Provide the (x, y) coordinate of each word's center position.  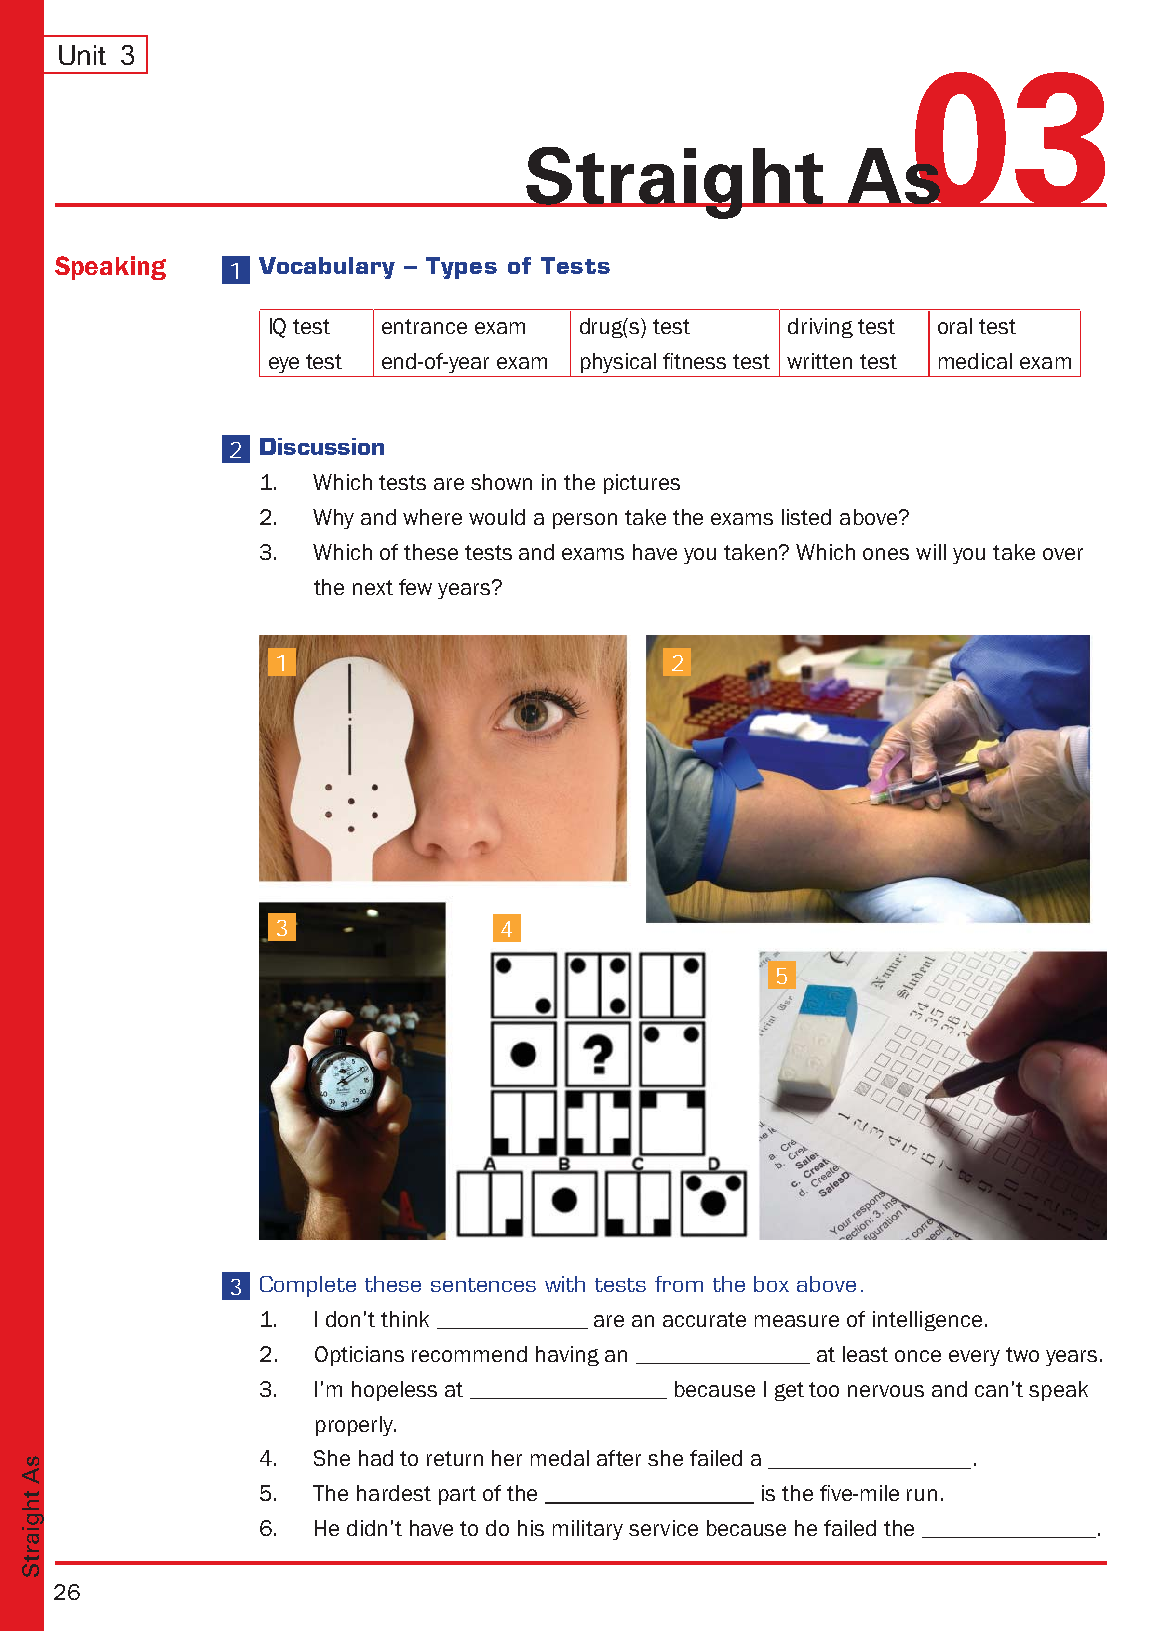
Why (333, 519)
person (585, 521)
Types (461, 268)
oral (955, 326)
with (565, 1284)
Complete (308, 1286)
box (771, 1284)
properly (356, 1426)
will (931, 552)
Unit (82, 55)
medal (560, 1458)
